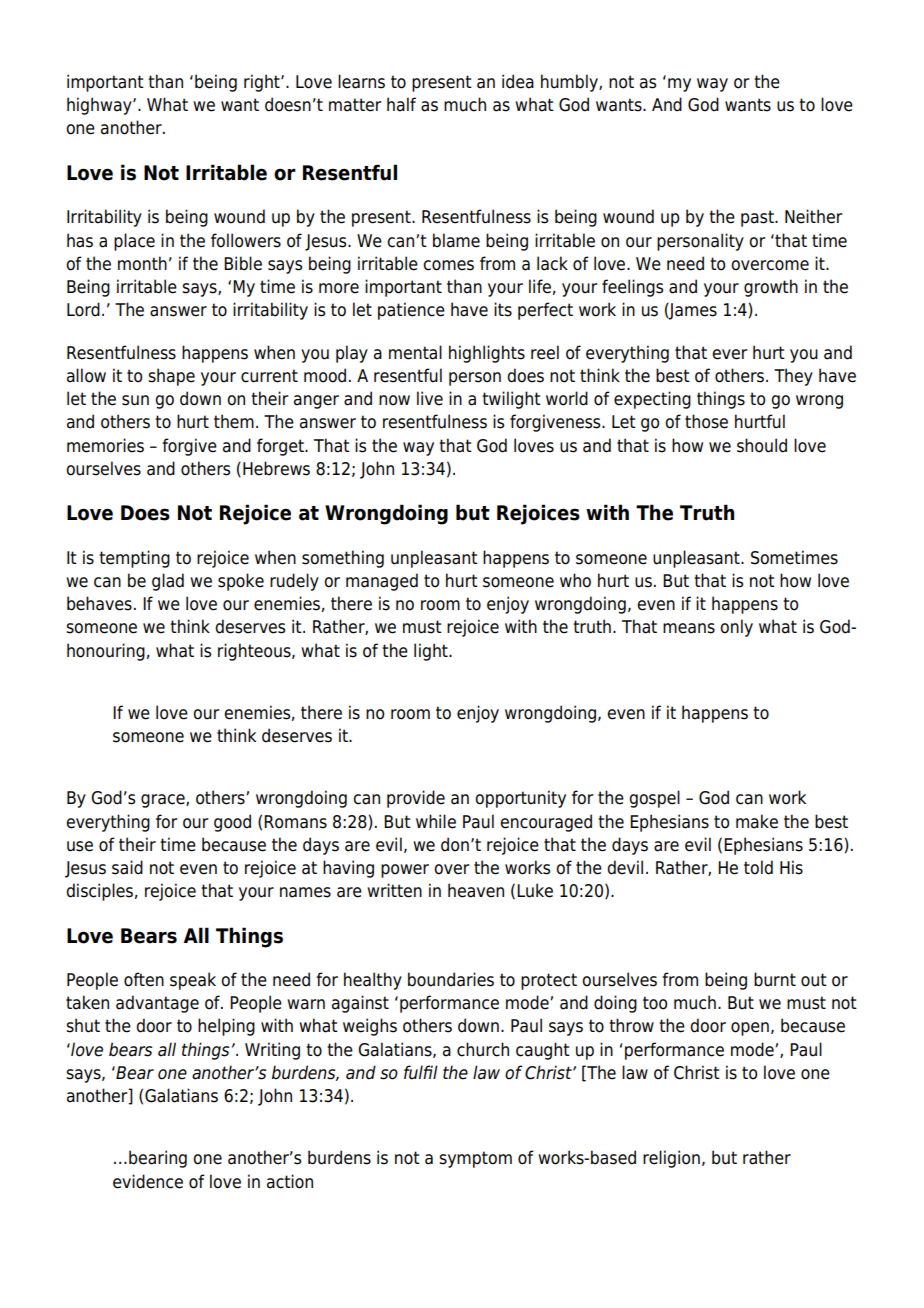  What do you see at coordinates (762, 445) in the screenshot?
I see `should` at bounding box center [762, 445].
